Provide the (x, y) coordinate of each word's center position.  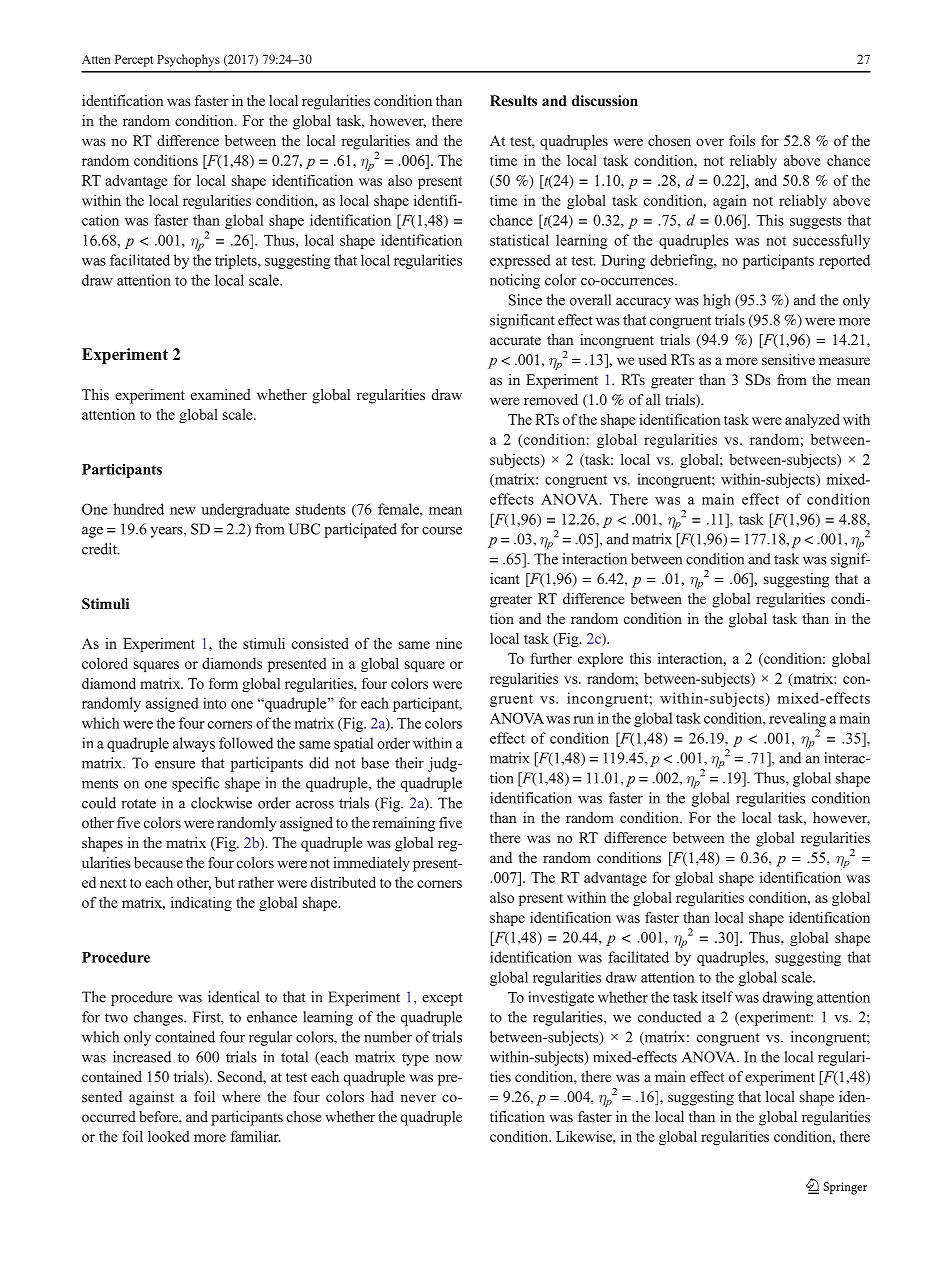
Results (513, 100)
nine (449, 643)
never (418, 1098)
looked (168, 1136)
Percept (134, 60)
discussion (605, 100)
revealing (797, 719)
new (183, 511)
